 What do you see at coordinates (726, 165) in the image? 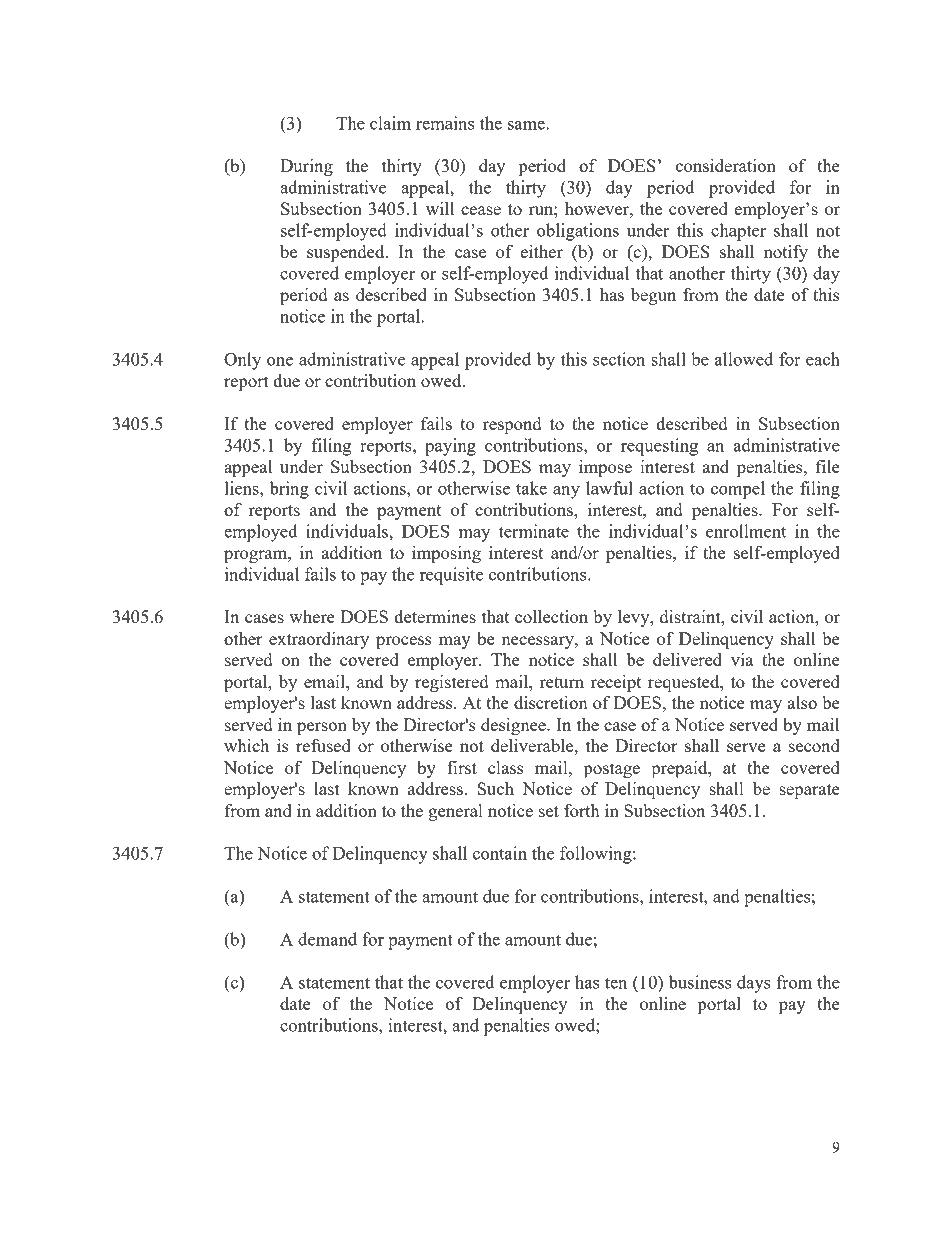
I see `consideration` at bounding box center [726, 165].
